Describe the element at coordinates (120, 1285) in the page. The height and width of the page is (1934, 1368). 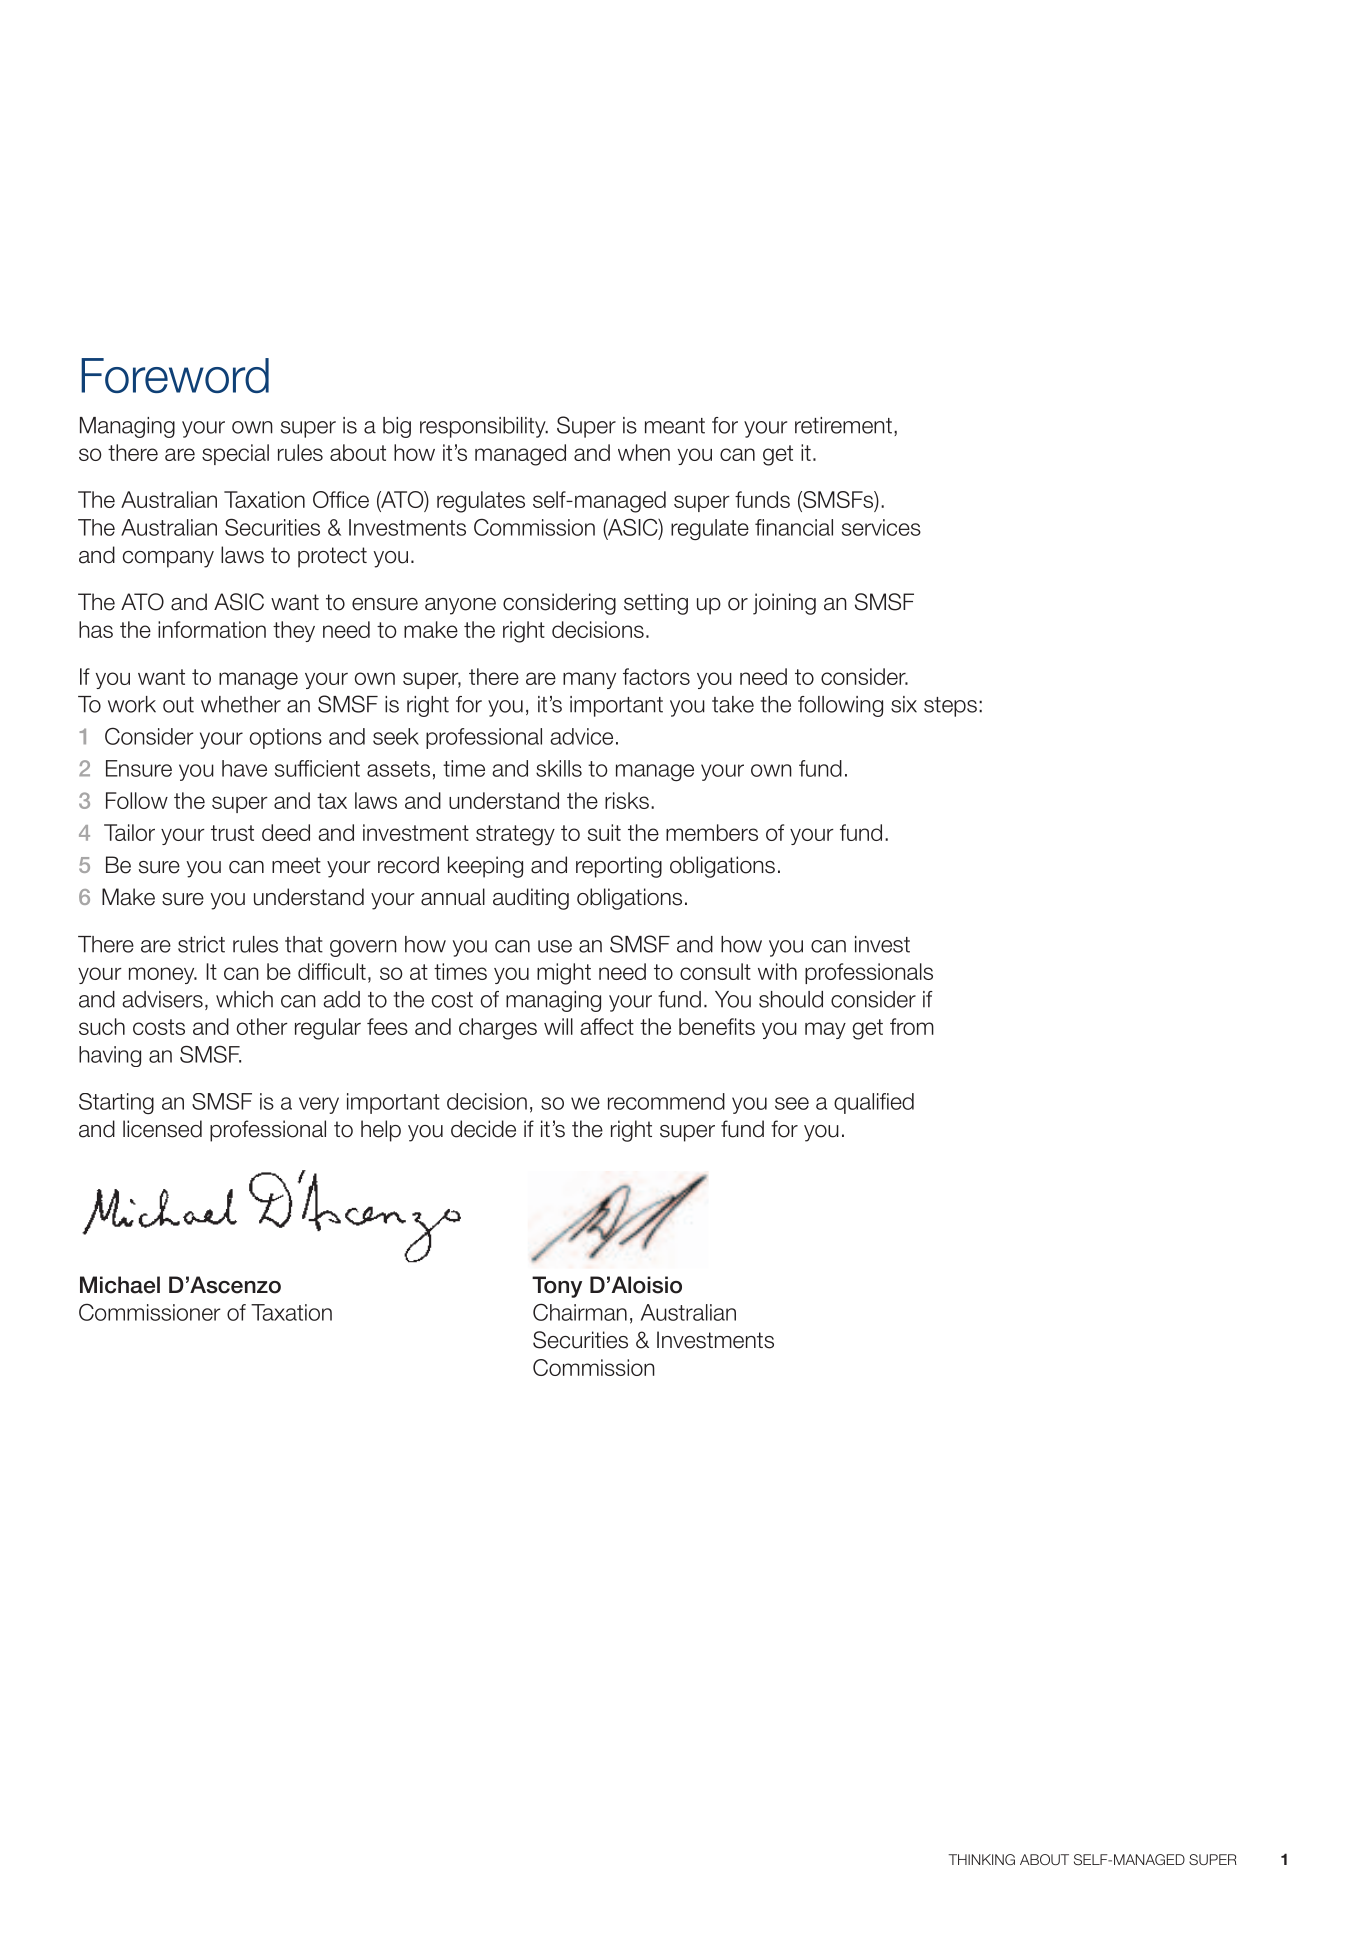
I see `Michael` at that location.
